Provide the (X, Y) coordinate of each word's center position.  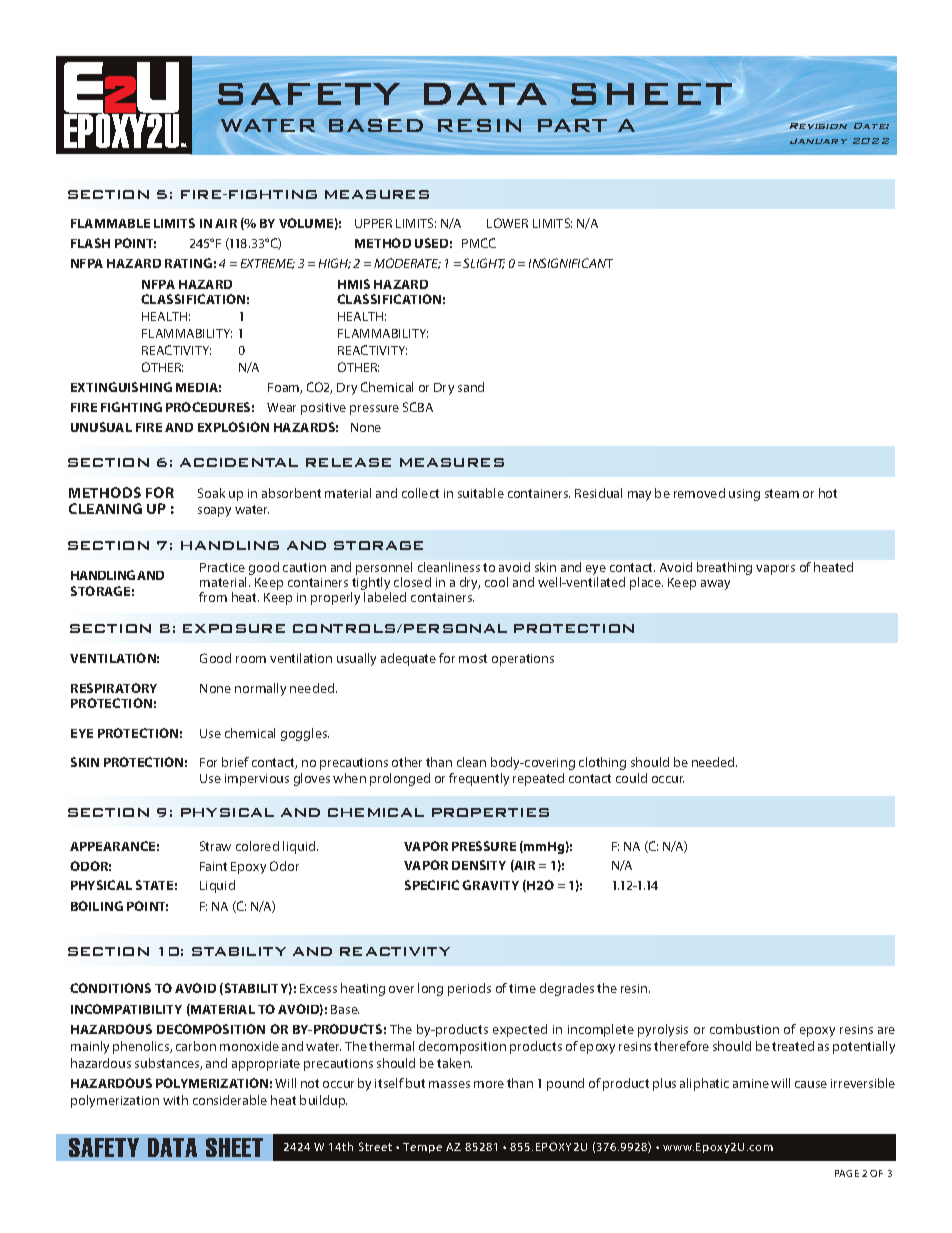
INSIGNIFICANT (571, 263)
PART (572, 125)
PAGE (847, 1173)
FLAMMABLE (110, 223)
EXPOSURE (234, 628)
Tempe (422, 1148)
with (175, 1100)
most (473, 658)
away (715, 585)
